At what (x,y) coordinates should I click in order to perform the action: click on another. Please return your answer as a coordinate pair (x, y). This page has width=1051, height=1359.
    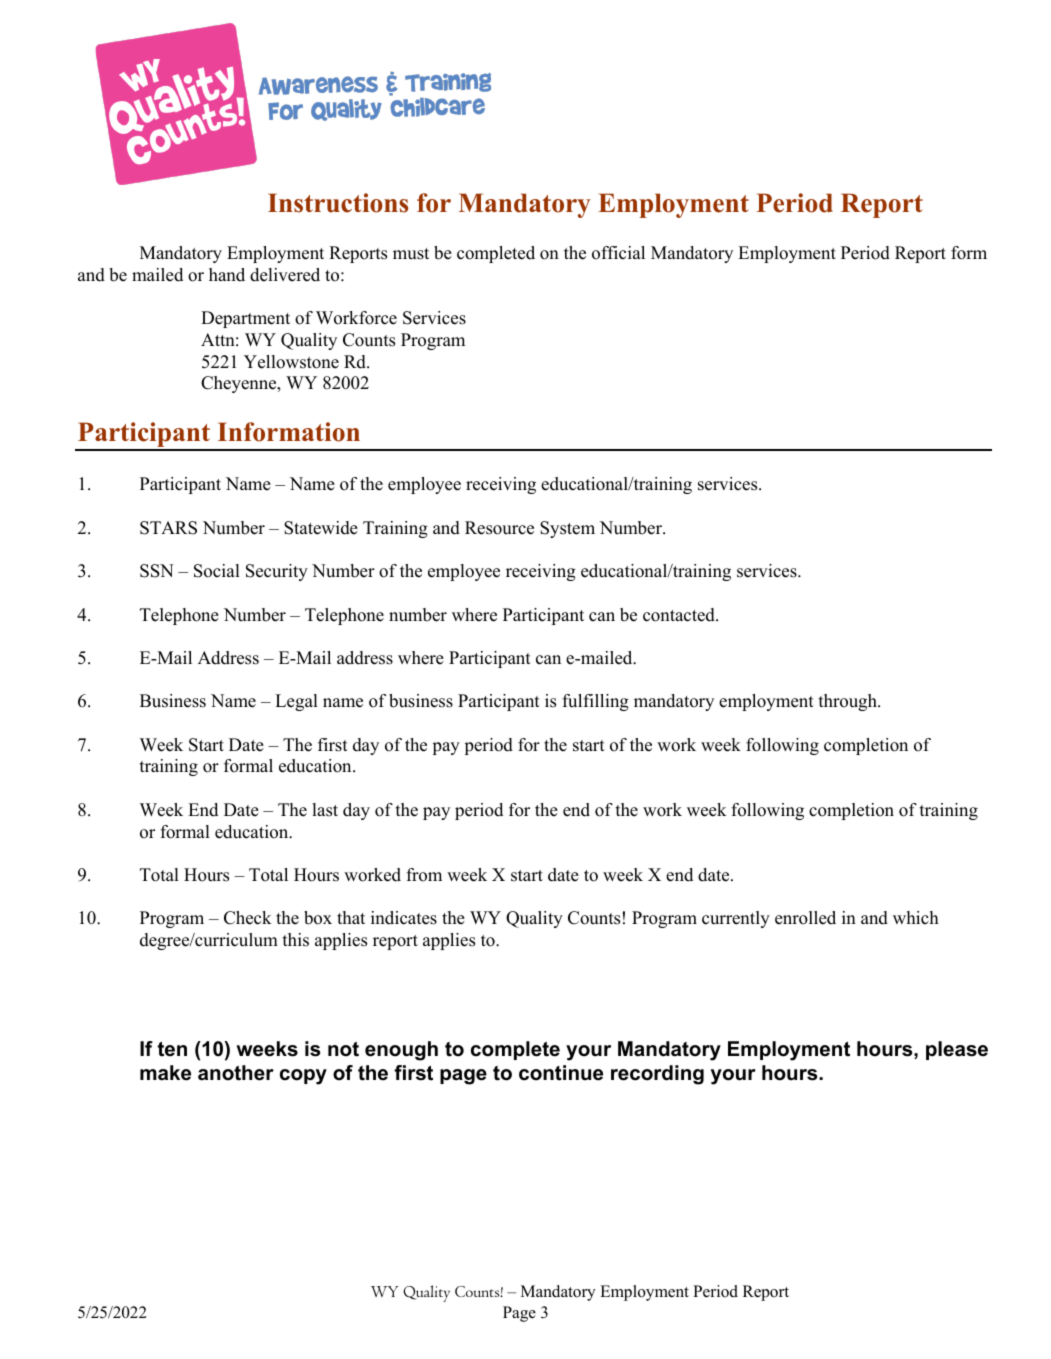
    Looking at the image, I should click on (236, 1073).
